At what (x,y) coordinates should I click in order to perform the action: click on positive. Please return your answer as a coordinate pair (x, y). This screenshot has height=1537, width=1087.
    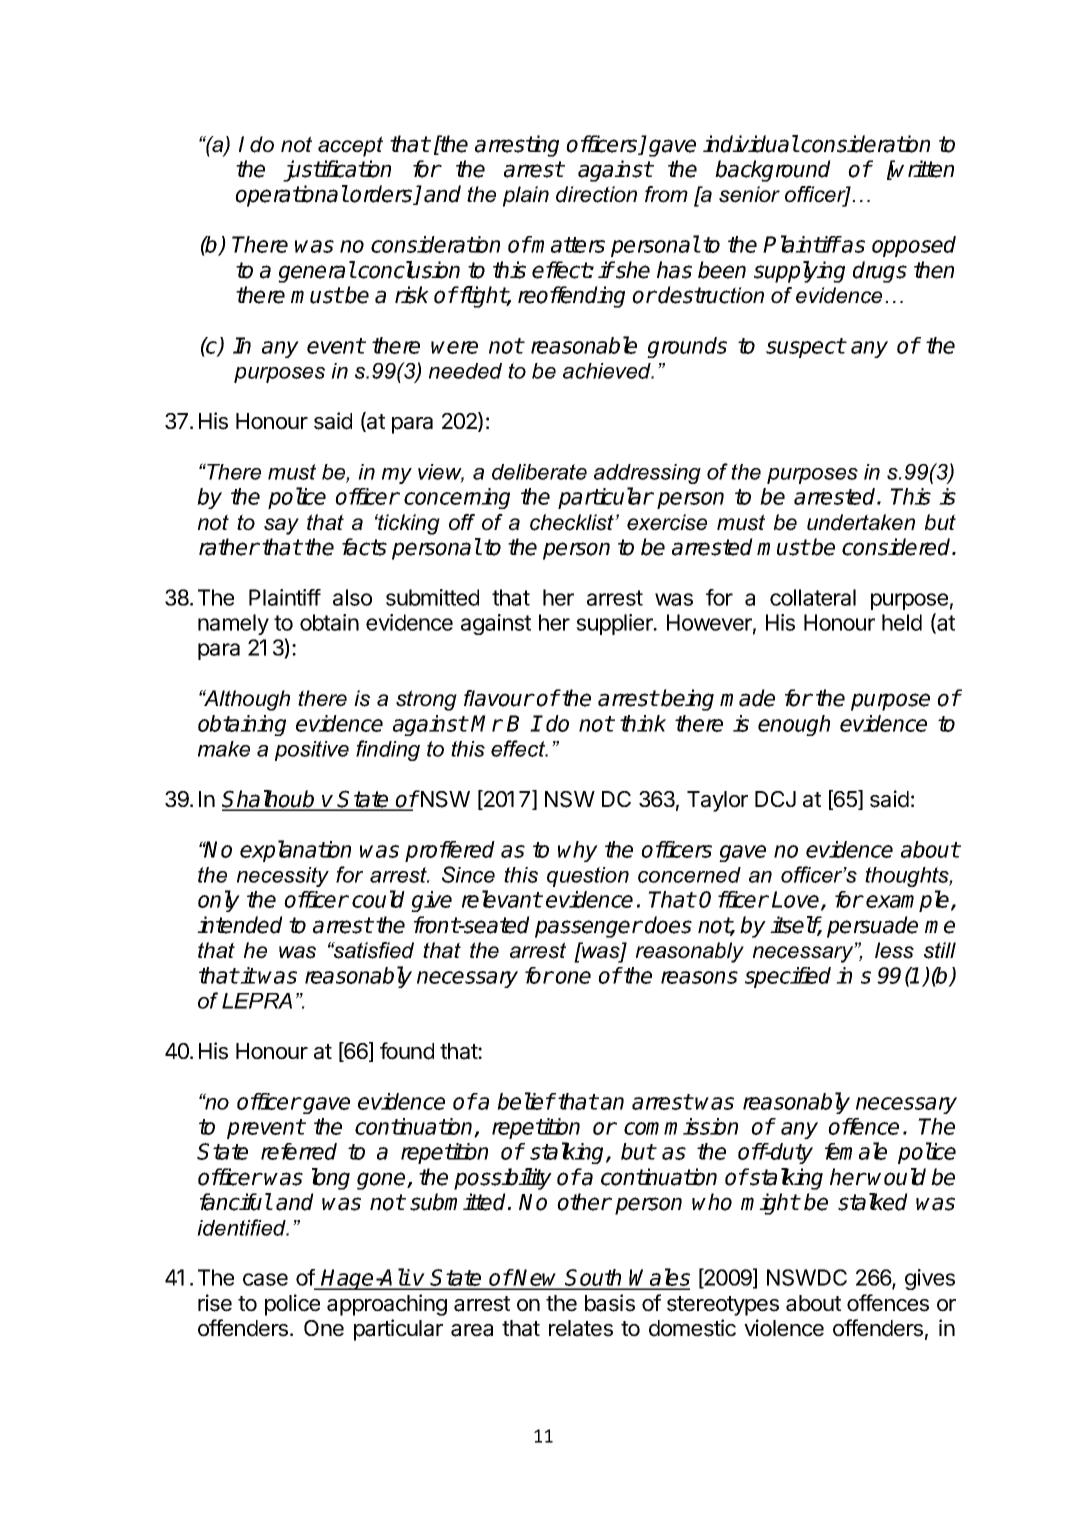
    Looking at the image, I should click on (312, 751).
